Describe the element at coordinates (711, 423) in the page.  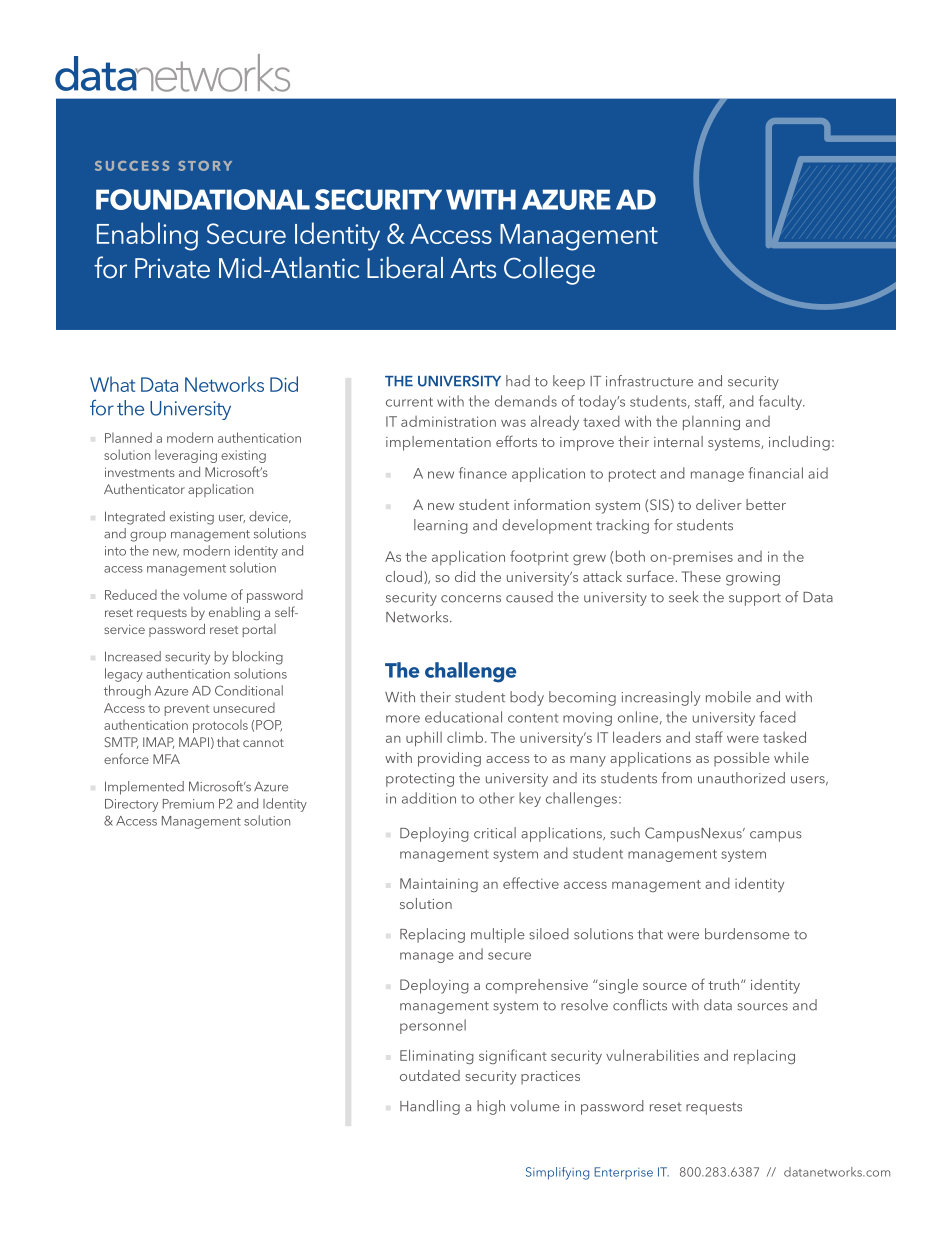
I see `planning` at that location.
